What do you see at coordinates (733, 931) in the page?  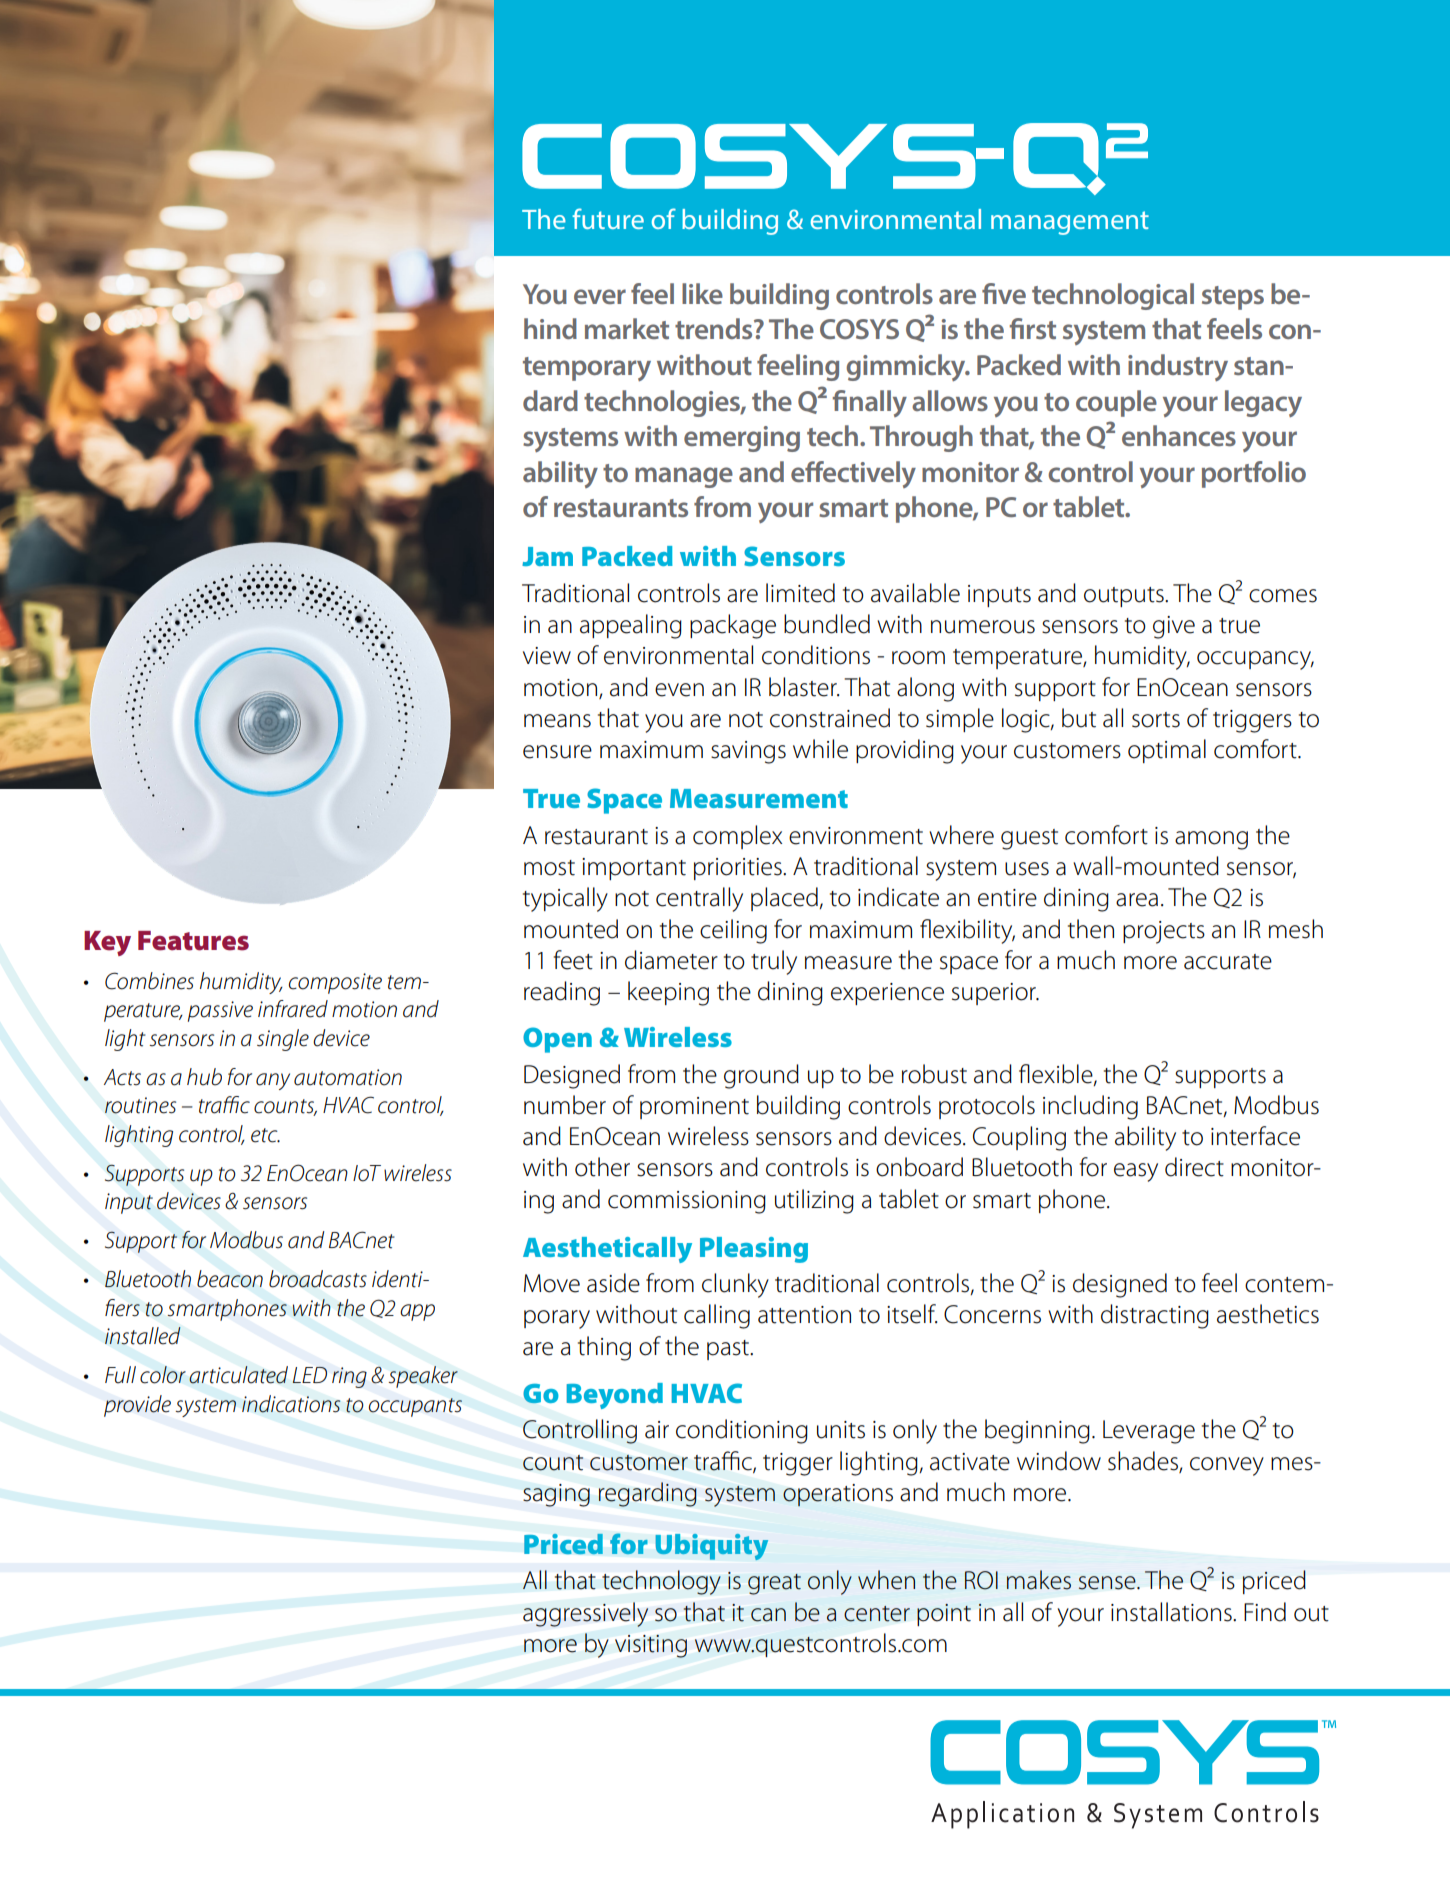 I see `ceiling` at bounding box center [733, 931].
